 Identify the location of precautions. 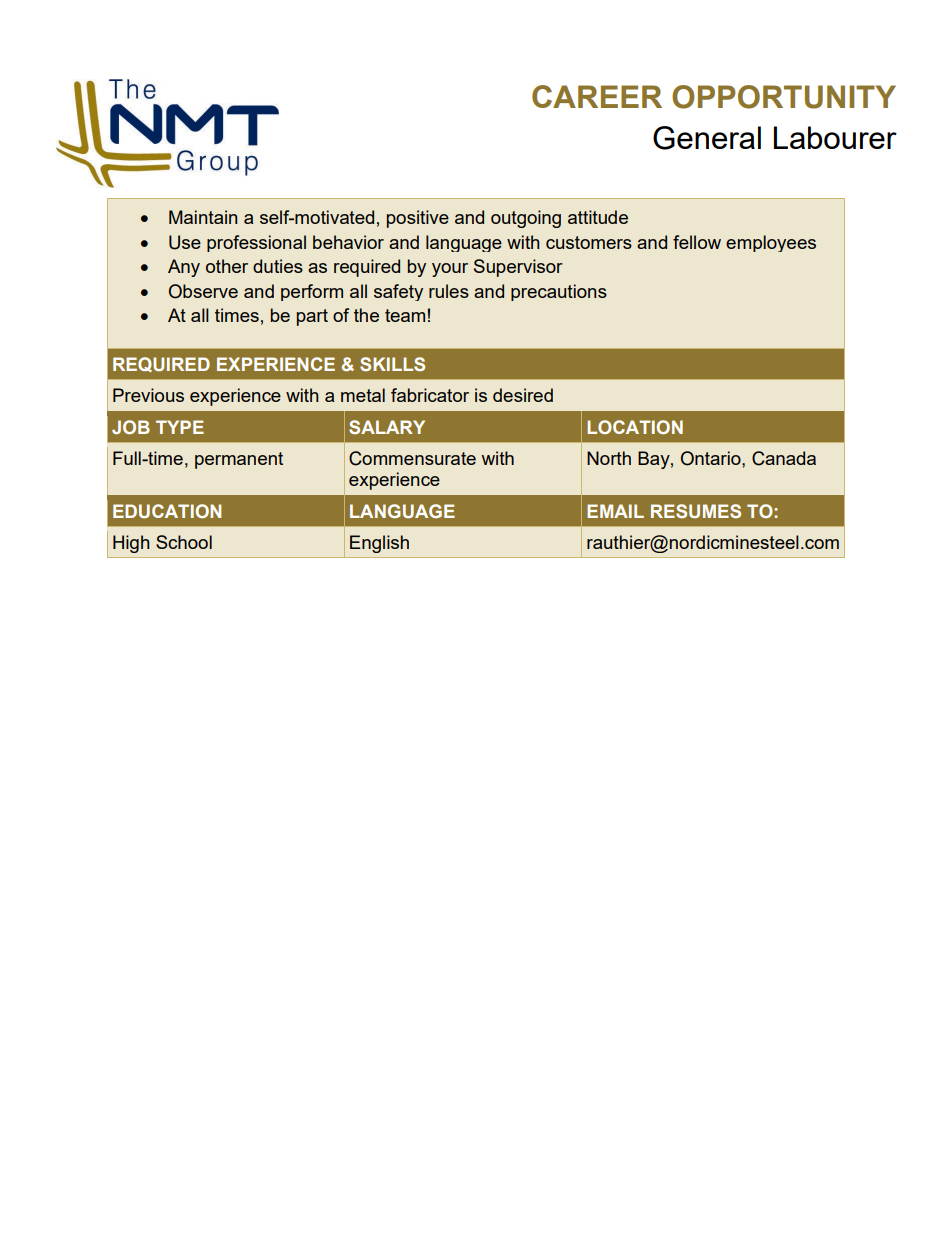
(559, 292).
